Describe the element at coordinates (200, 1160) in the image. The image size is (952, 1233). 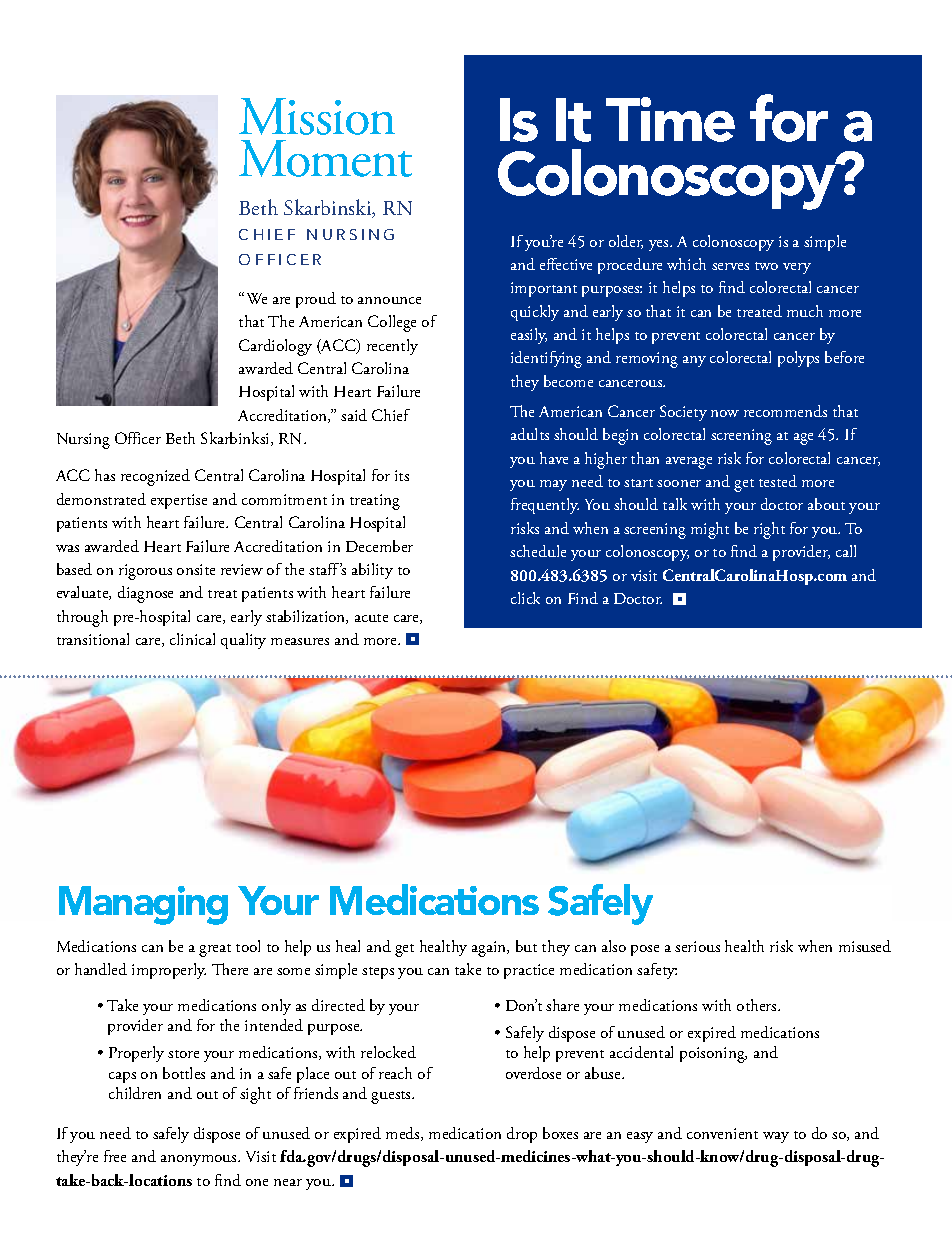
I see `anonymous` at that location.
